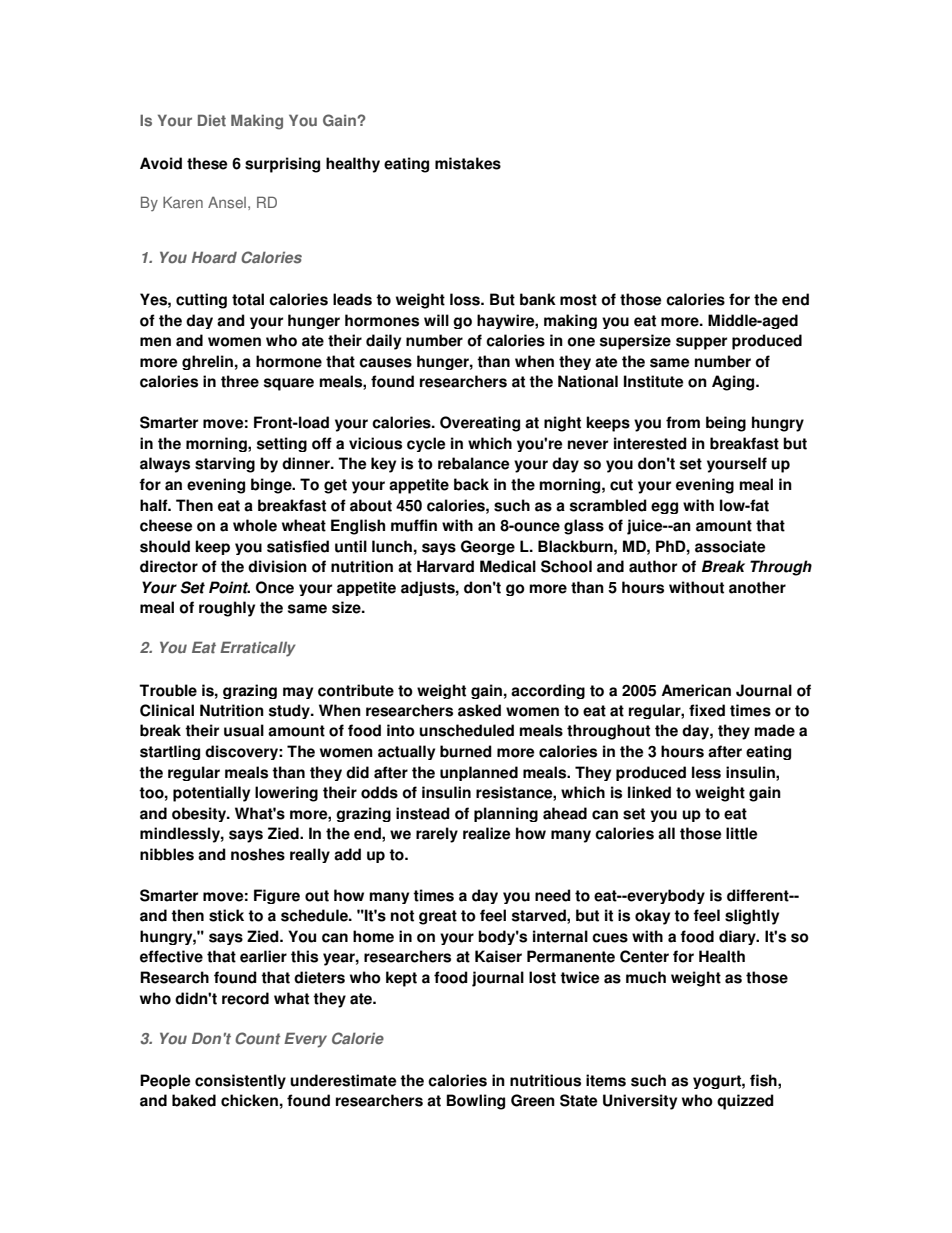 The image size is (952, 1233). Describe the element at coordinates (476, 1102) in the screenshot. I see `Bowling` at that location.
